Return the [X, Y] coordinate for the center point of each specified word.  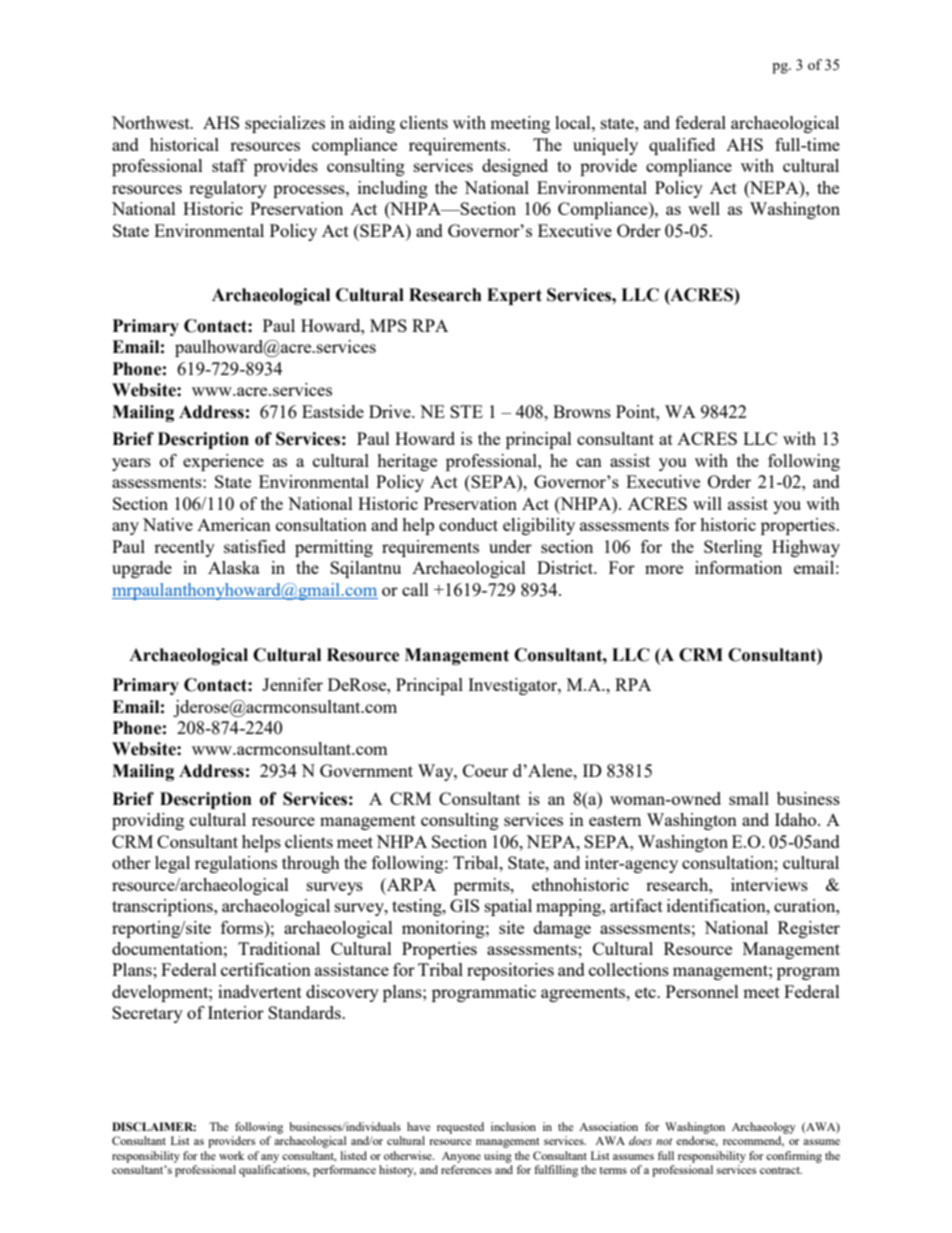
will [707, 503]
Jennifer [292, 684]
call [415, 589]
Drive [391, 411]
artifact [636, 905]
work [231, 1155]
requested [460, 1128]
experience [223, 462]
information [738, 567]
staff [229, 165]
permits [483, 886]
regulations [236, 864]
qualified [682, 146]
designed [515, 167]
